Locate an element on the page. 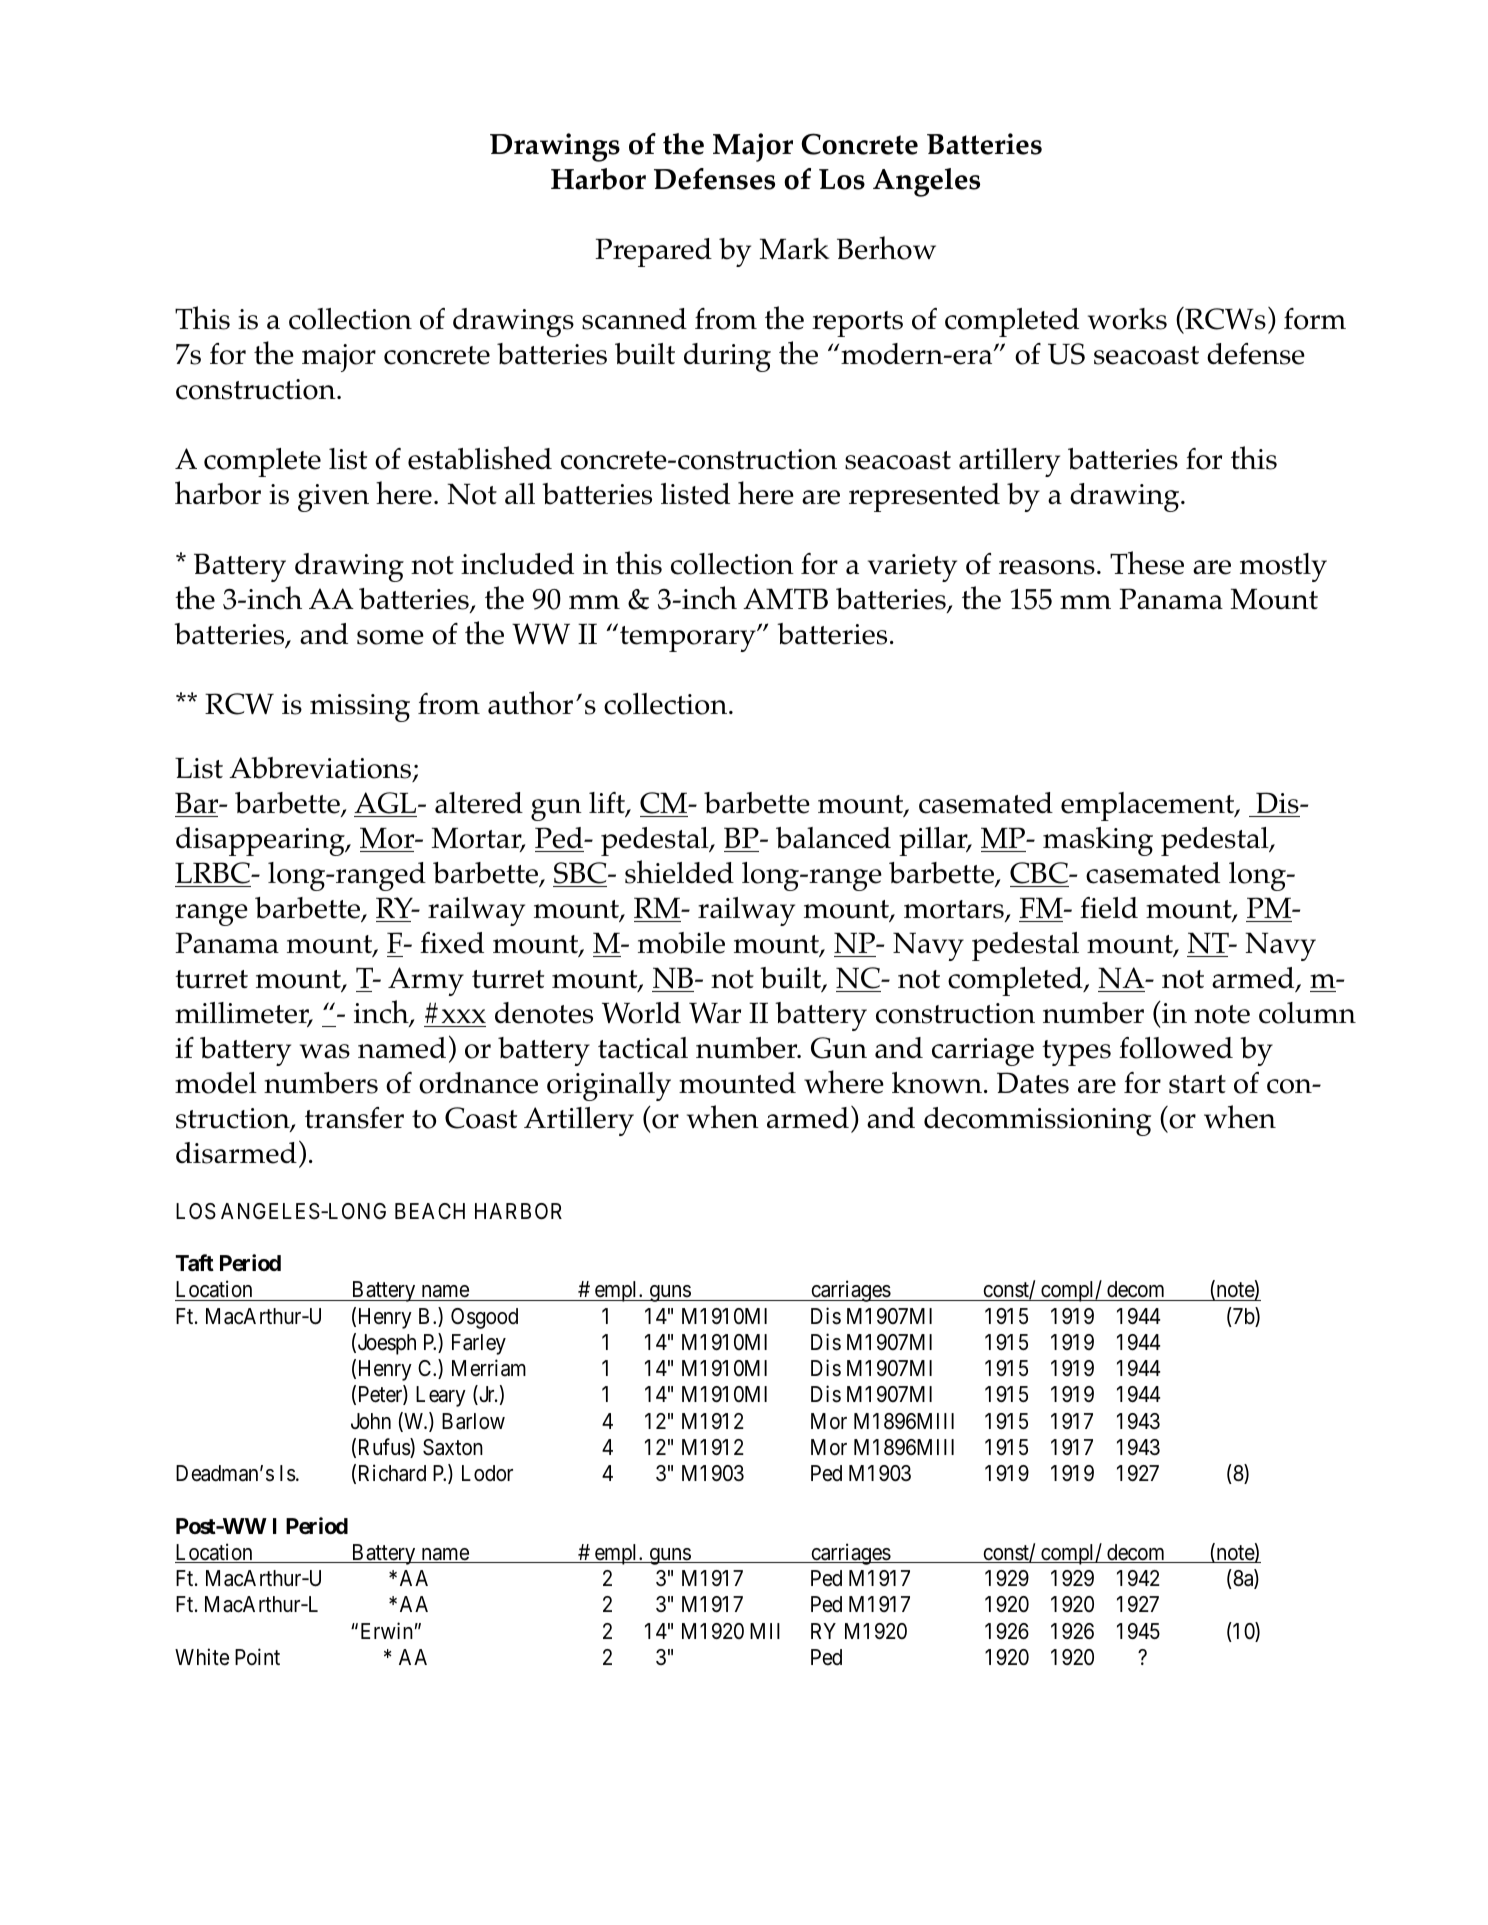  start is located at coordinates (1197, 1084).
